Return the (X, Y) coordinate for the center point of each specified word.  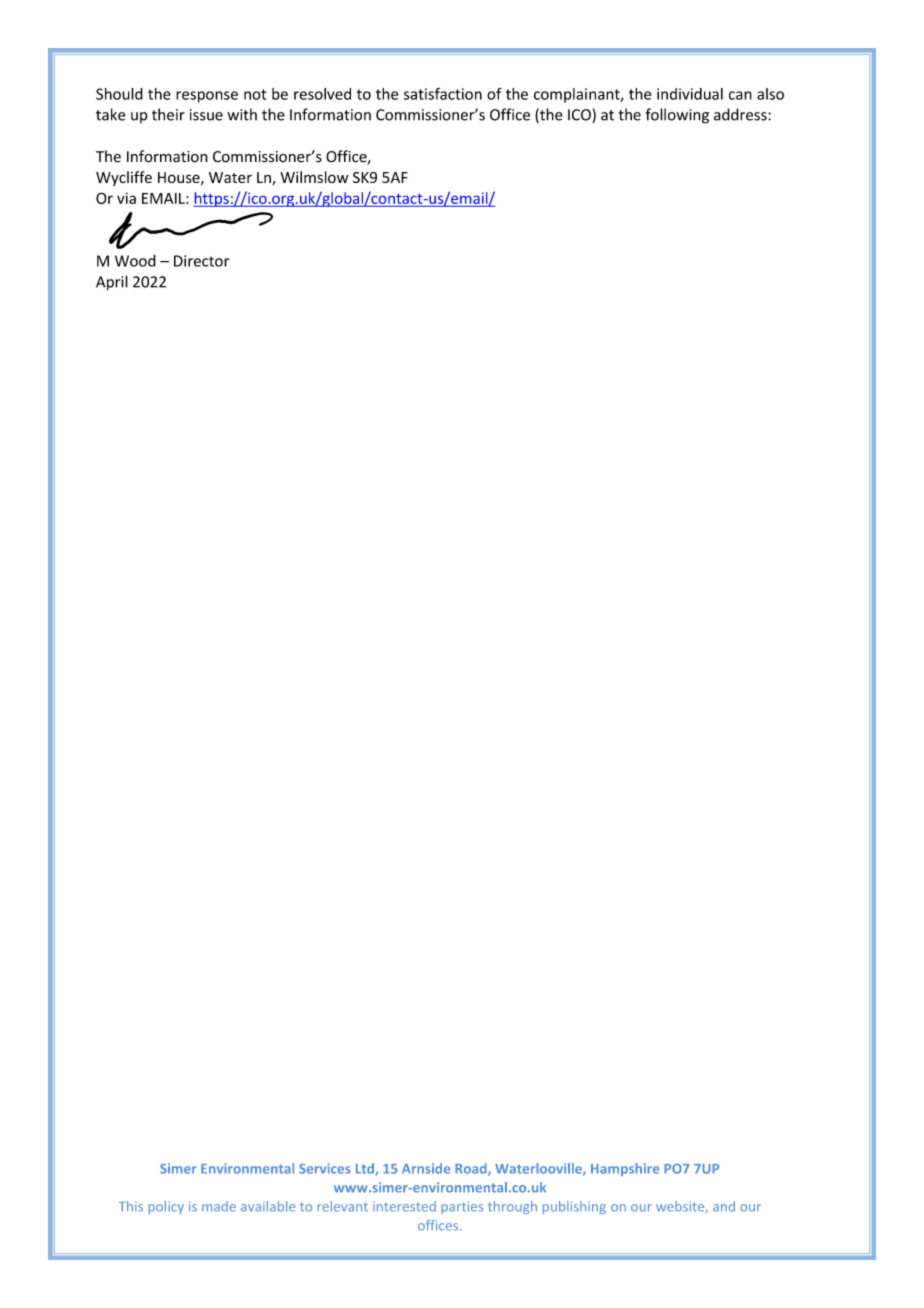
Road (472, 1169)
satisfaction (443, 93)
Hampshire (625, 1169)
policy (166, 1207)
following (677, 116)
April (112, 283)
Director (201, 261)
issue (206, 115)
